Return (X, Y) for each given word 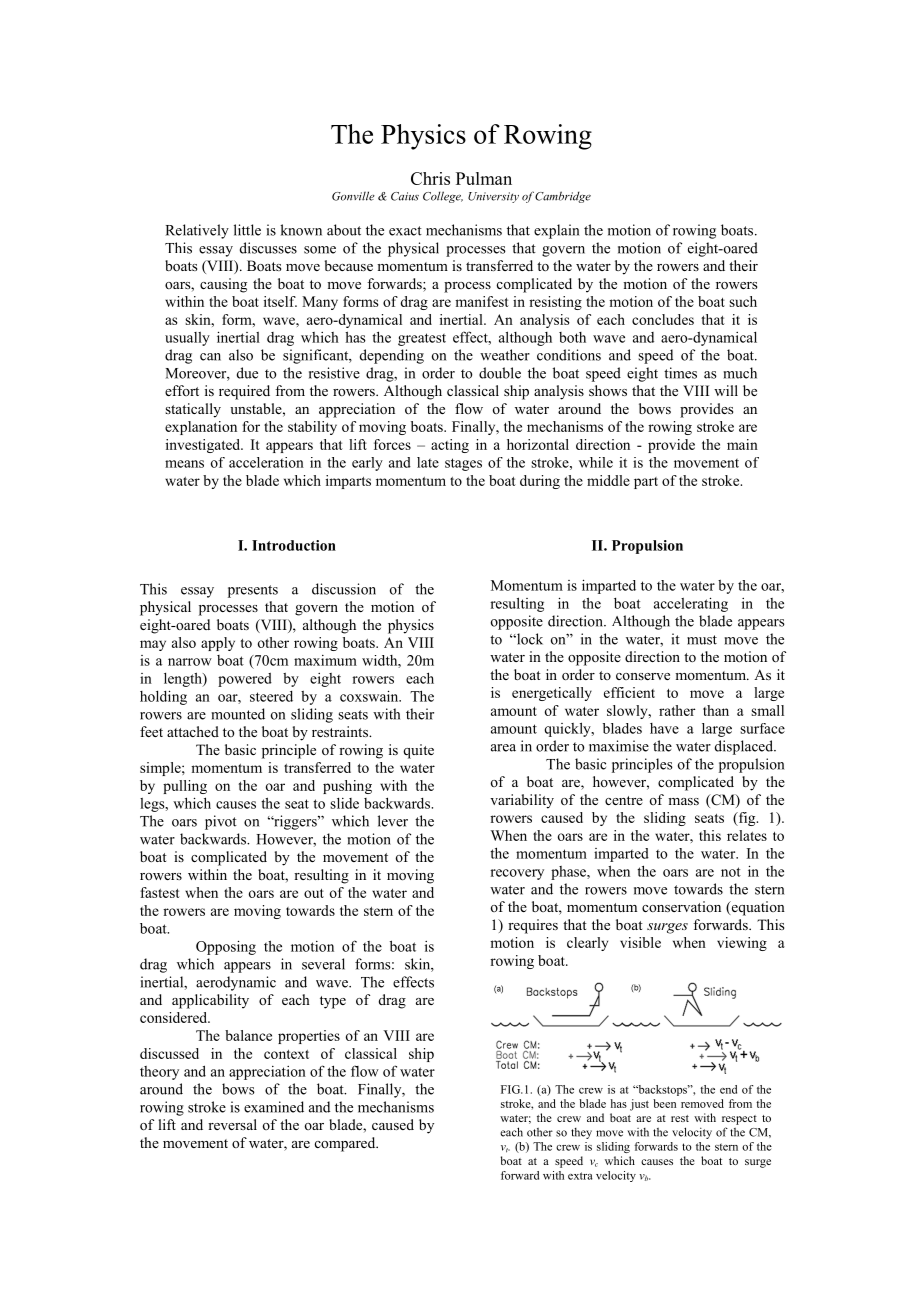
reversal (232, 1124)
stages (463, 464)
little (247, 230)
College (443, 197)
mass (683, 801)
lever (393, 821)
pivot (221, 822)
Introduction (294, 545)
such (743, 301)
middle (608, 480)
